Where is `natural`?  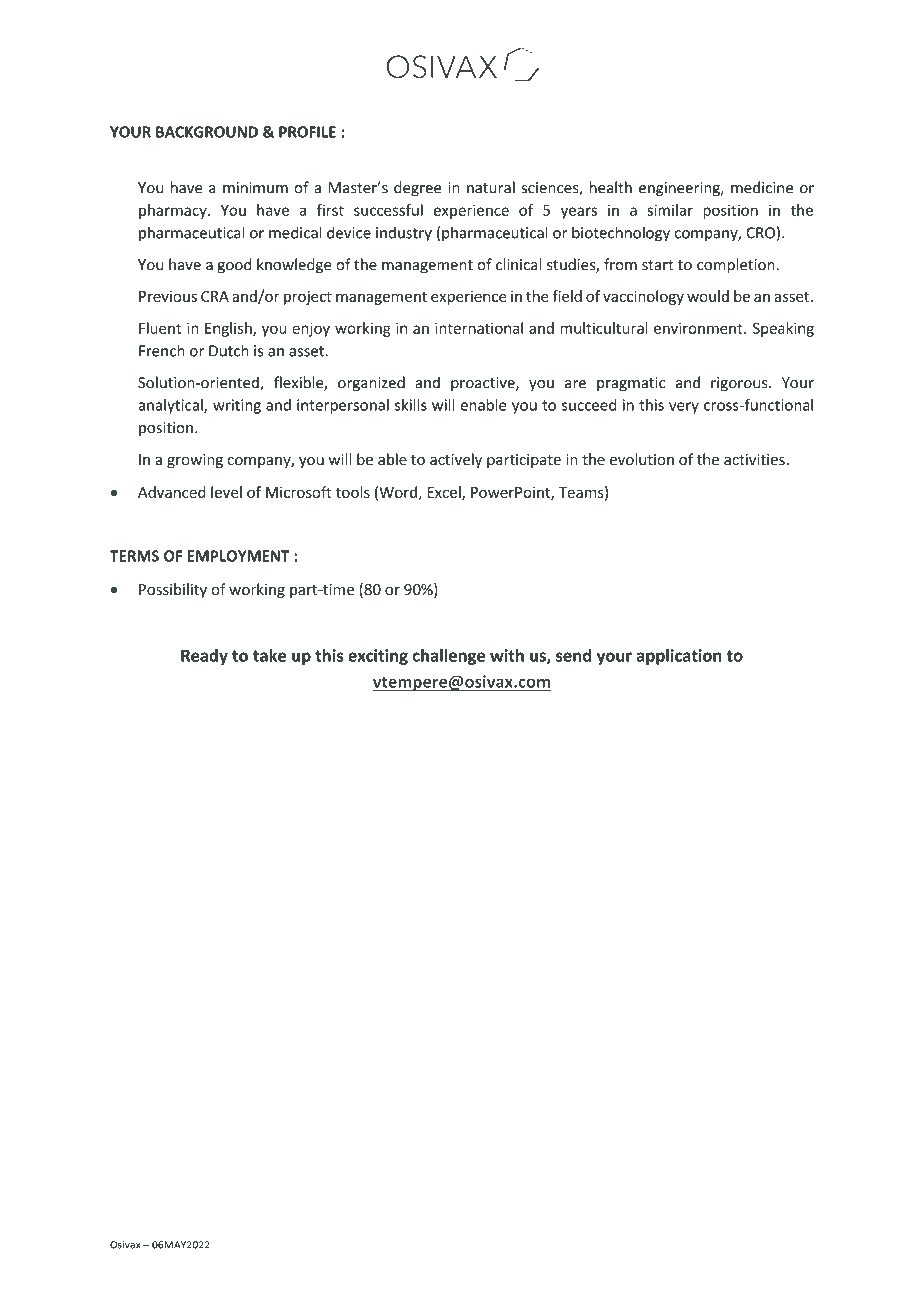 natural is located at coordinates (491, 187).
